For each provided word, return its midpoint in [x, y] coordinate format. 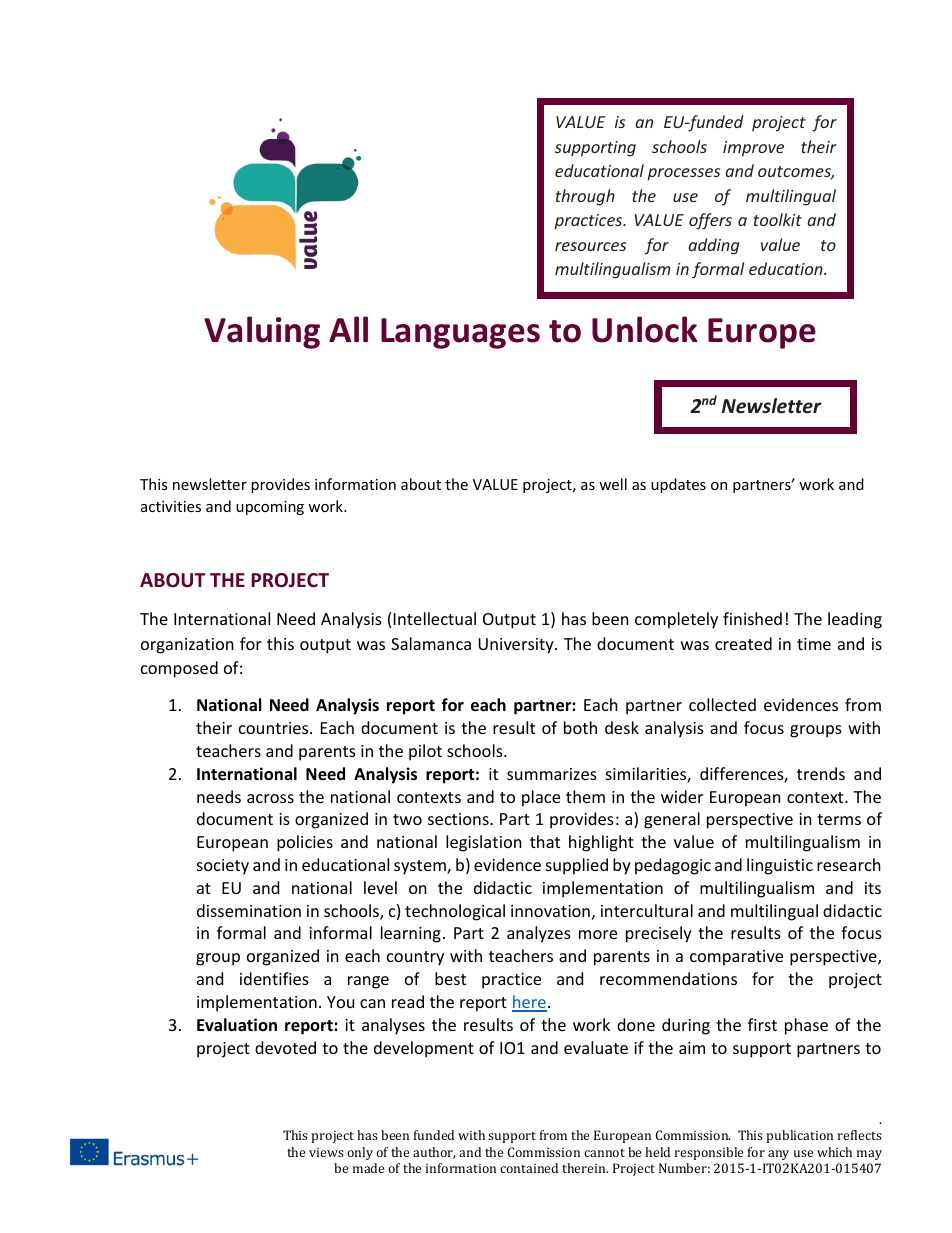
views [326, 1152]
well [613, 484]
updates [678, 485]
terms [839, 819]
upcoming [270, 508]
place [541, 798]
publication [799, 1136]
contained [529, 1168]
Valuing [262, 332]
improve [753, 149]
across [270, 798]
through [585, 197]
